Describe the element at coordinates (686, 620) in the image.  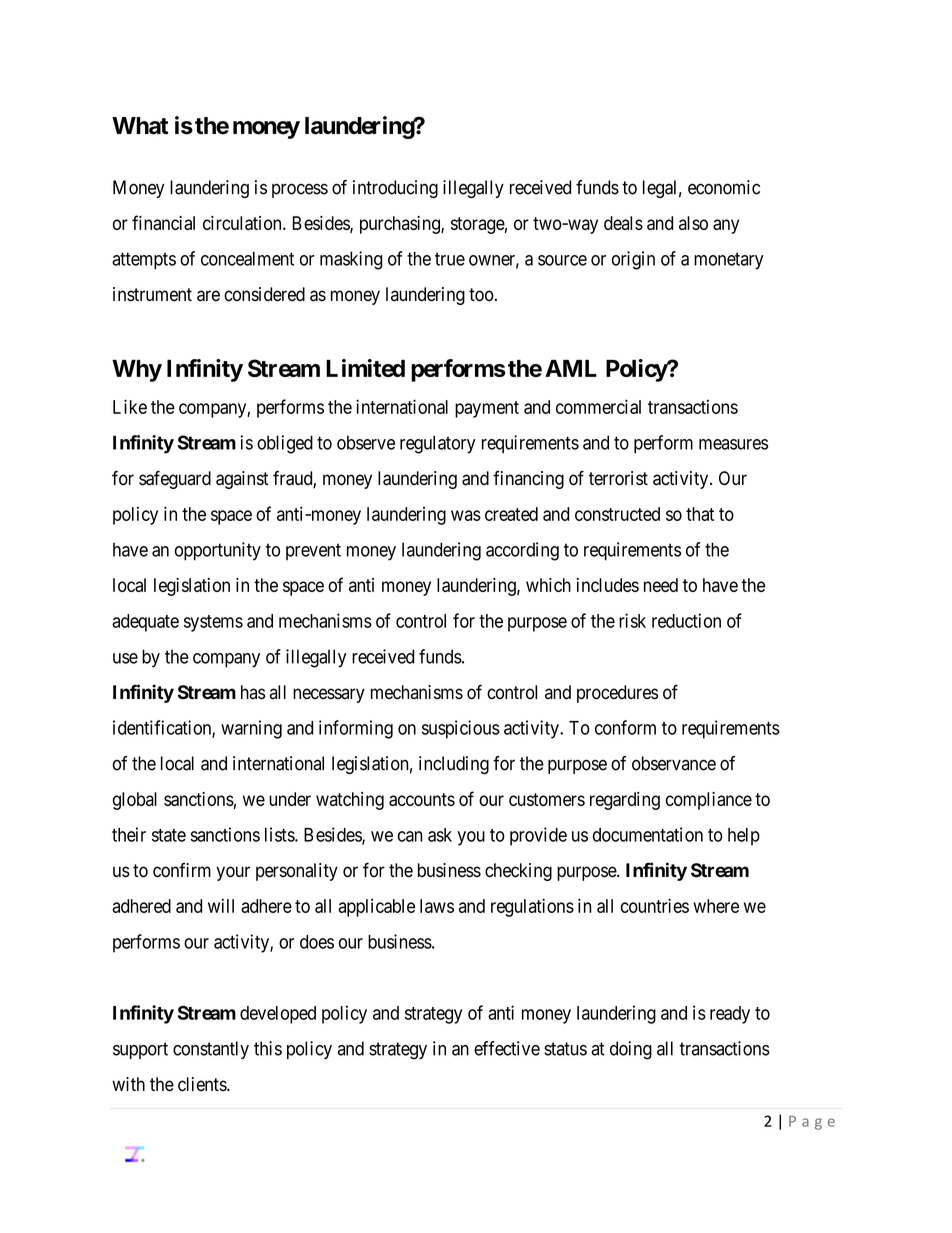
I see `reduction` at that location.
